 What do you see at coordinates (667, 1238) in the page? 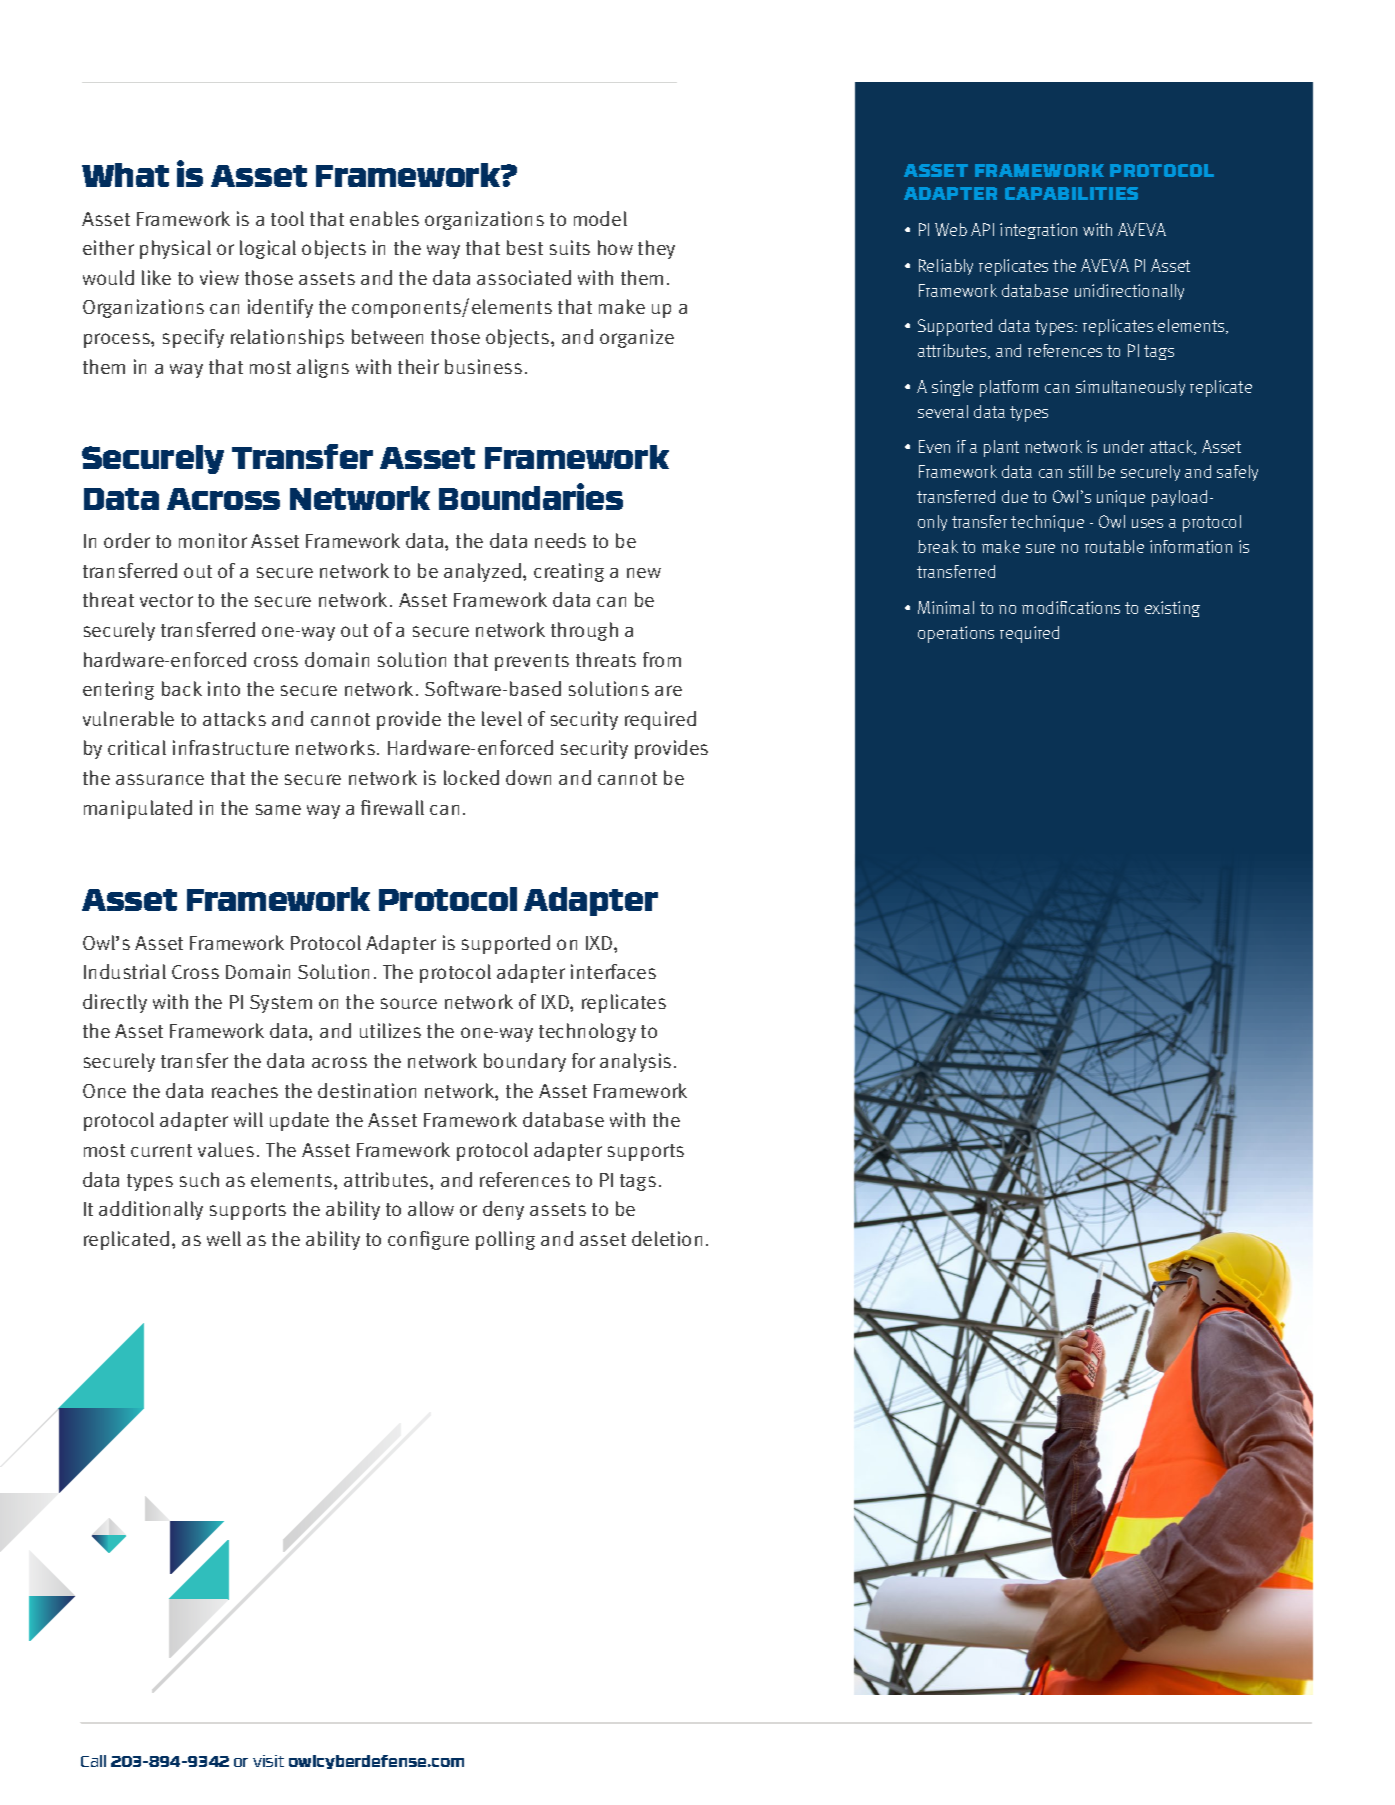
I see `deletion` at bounding box center [667, 1238].
